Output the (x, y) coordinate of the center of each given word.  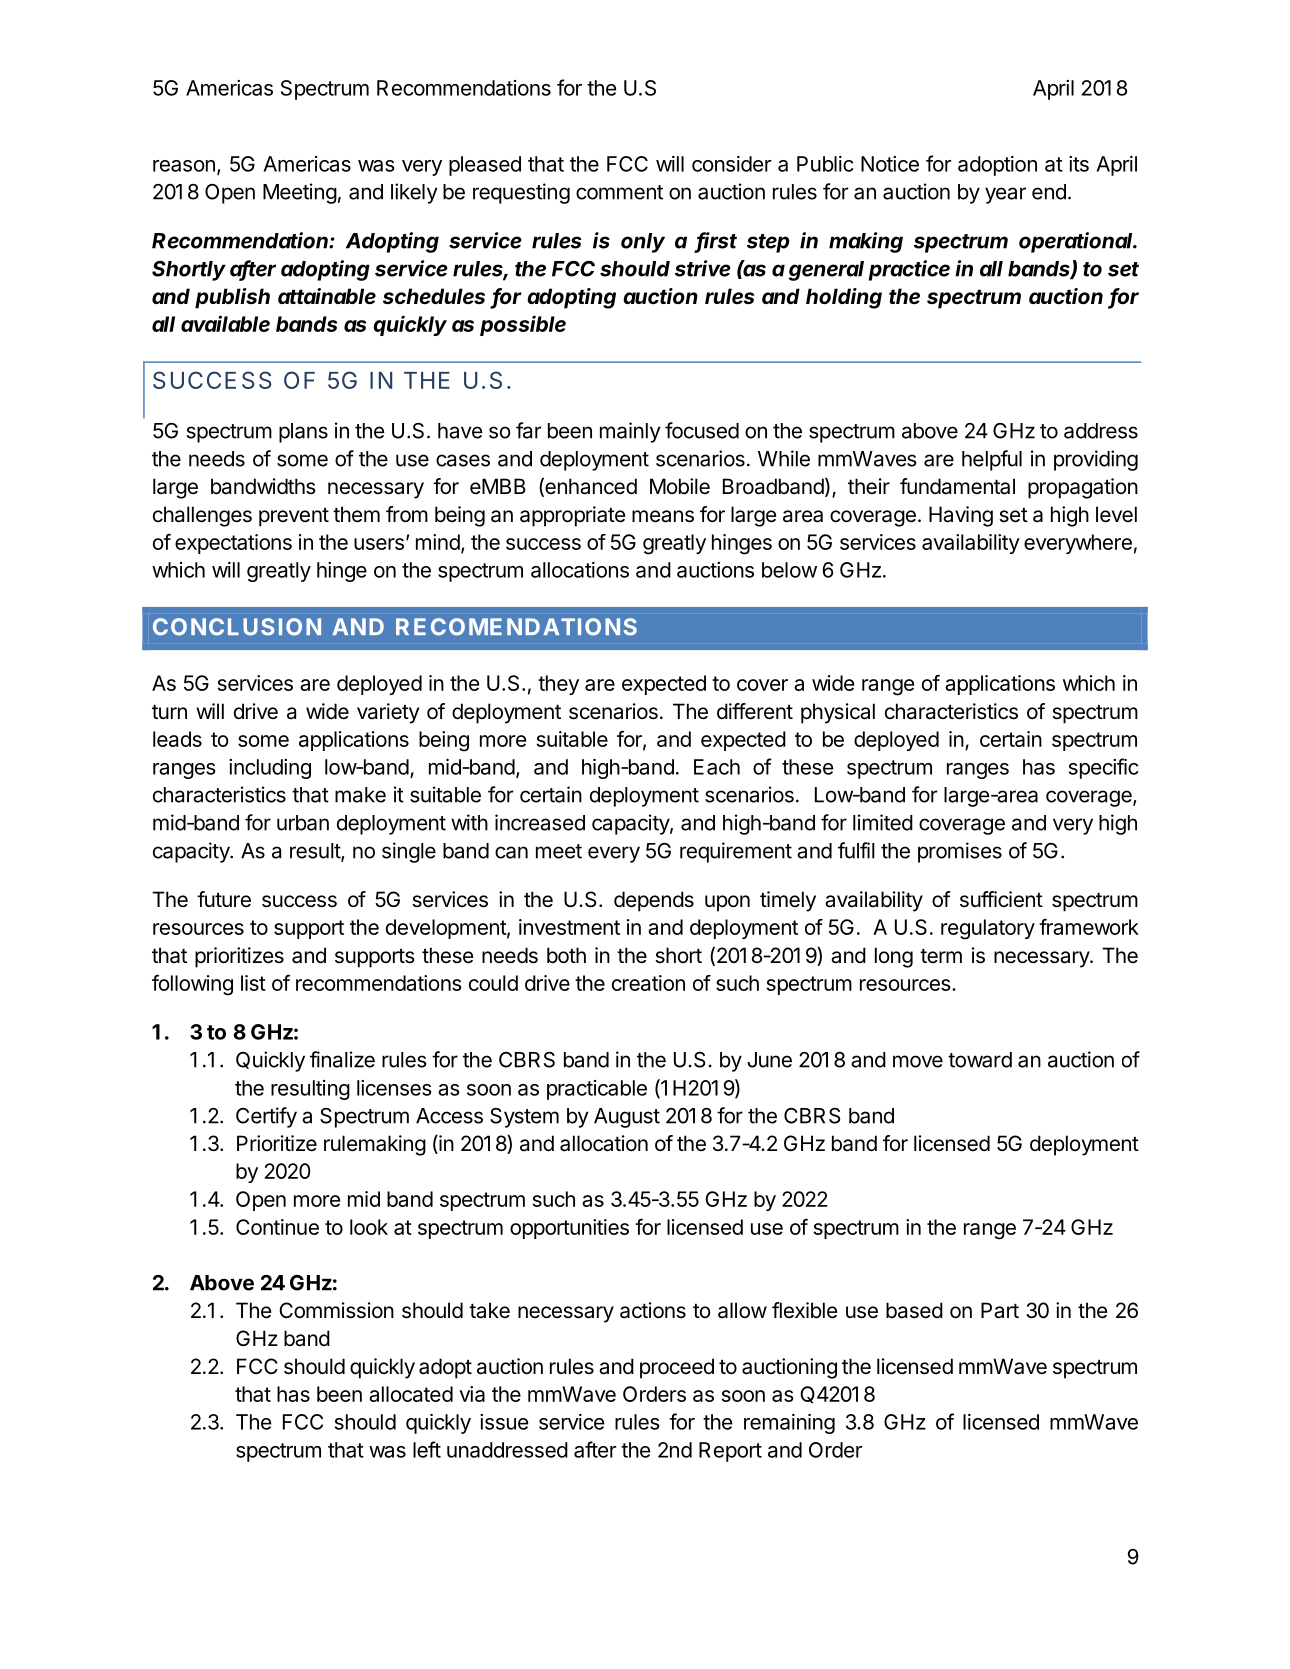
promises (960, 852)
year (1005, 195)
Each (717, 767)
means (663, 516)
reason (184, 166)
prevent (294, 517)
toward (980, 1060)
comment (619, 192)
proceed (677, 1368)
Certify (266, 1117)
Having (961, 516)
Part (1000, 1310)
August (627, 1118)
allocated (411, 1394)
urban (303, 823)
